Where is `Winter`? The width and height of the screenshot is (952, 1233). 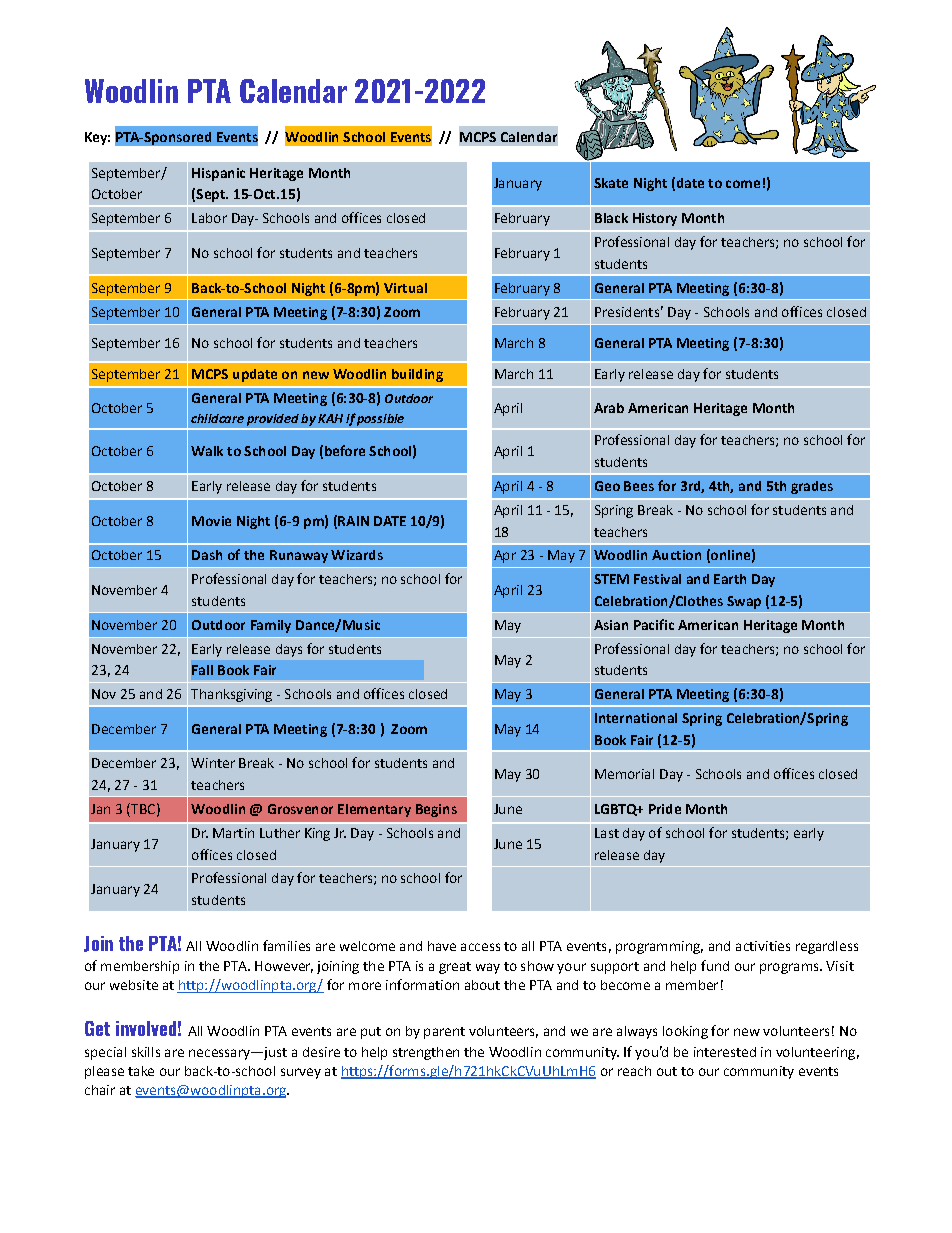 Winter is located at coordinates (213, 763).
